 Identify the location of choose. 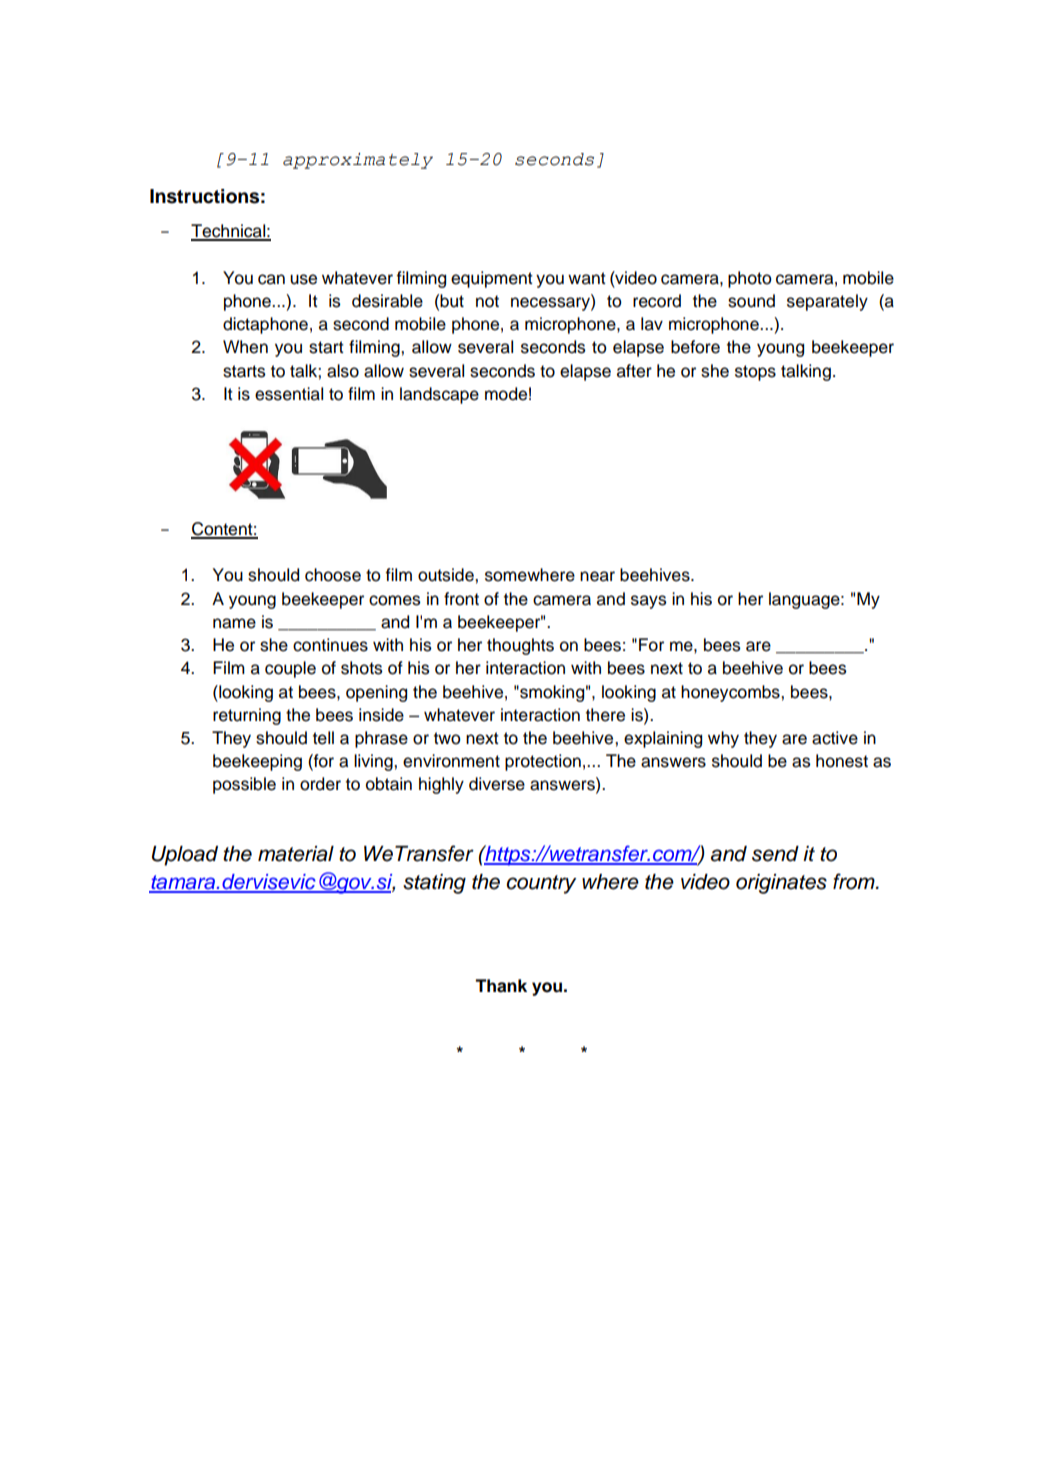
(333, 575).
